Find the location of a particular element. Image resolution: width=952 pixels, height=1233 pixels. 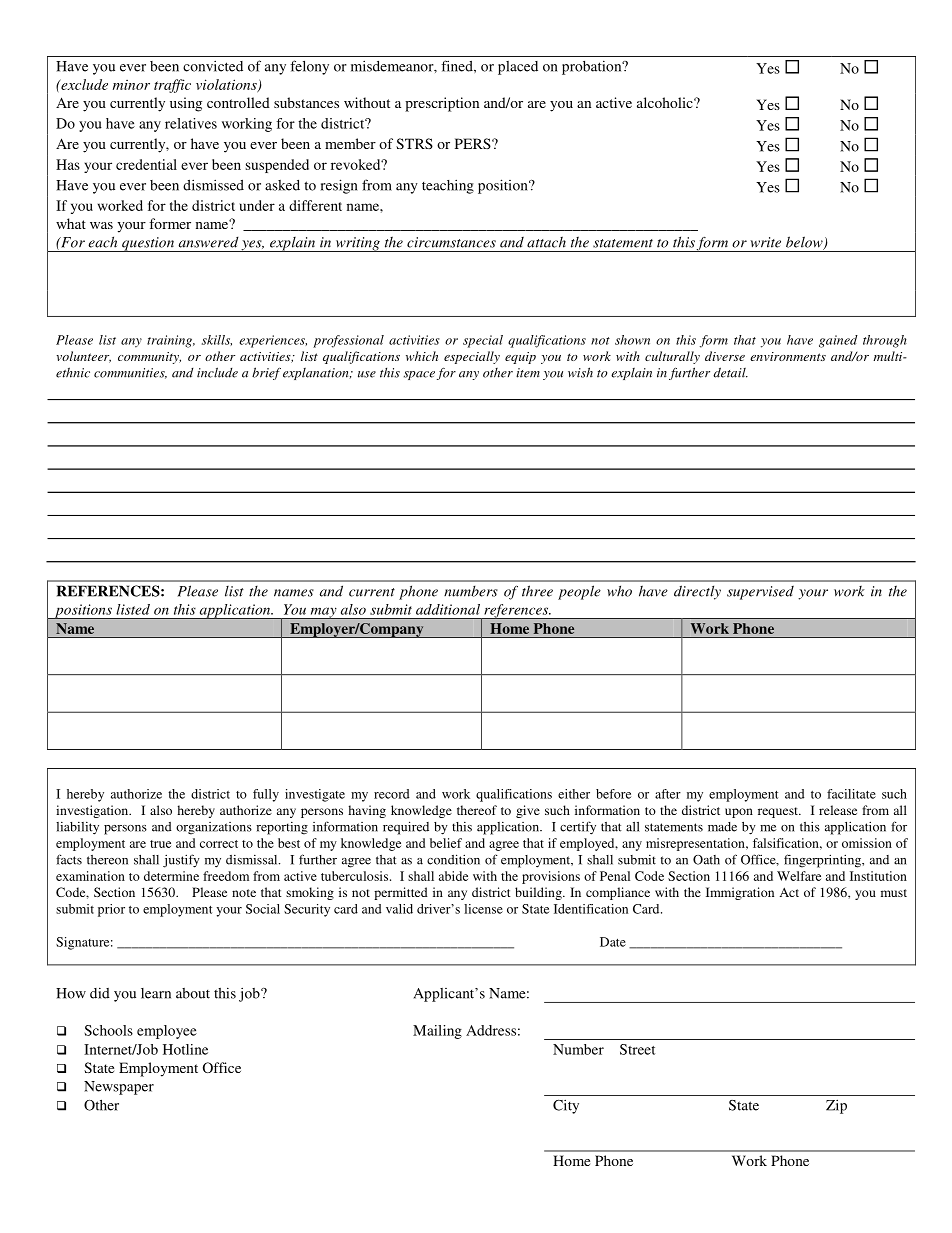

prescription is located at coordinates (442, 104).
